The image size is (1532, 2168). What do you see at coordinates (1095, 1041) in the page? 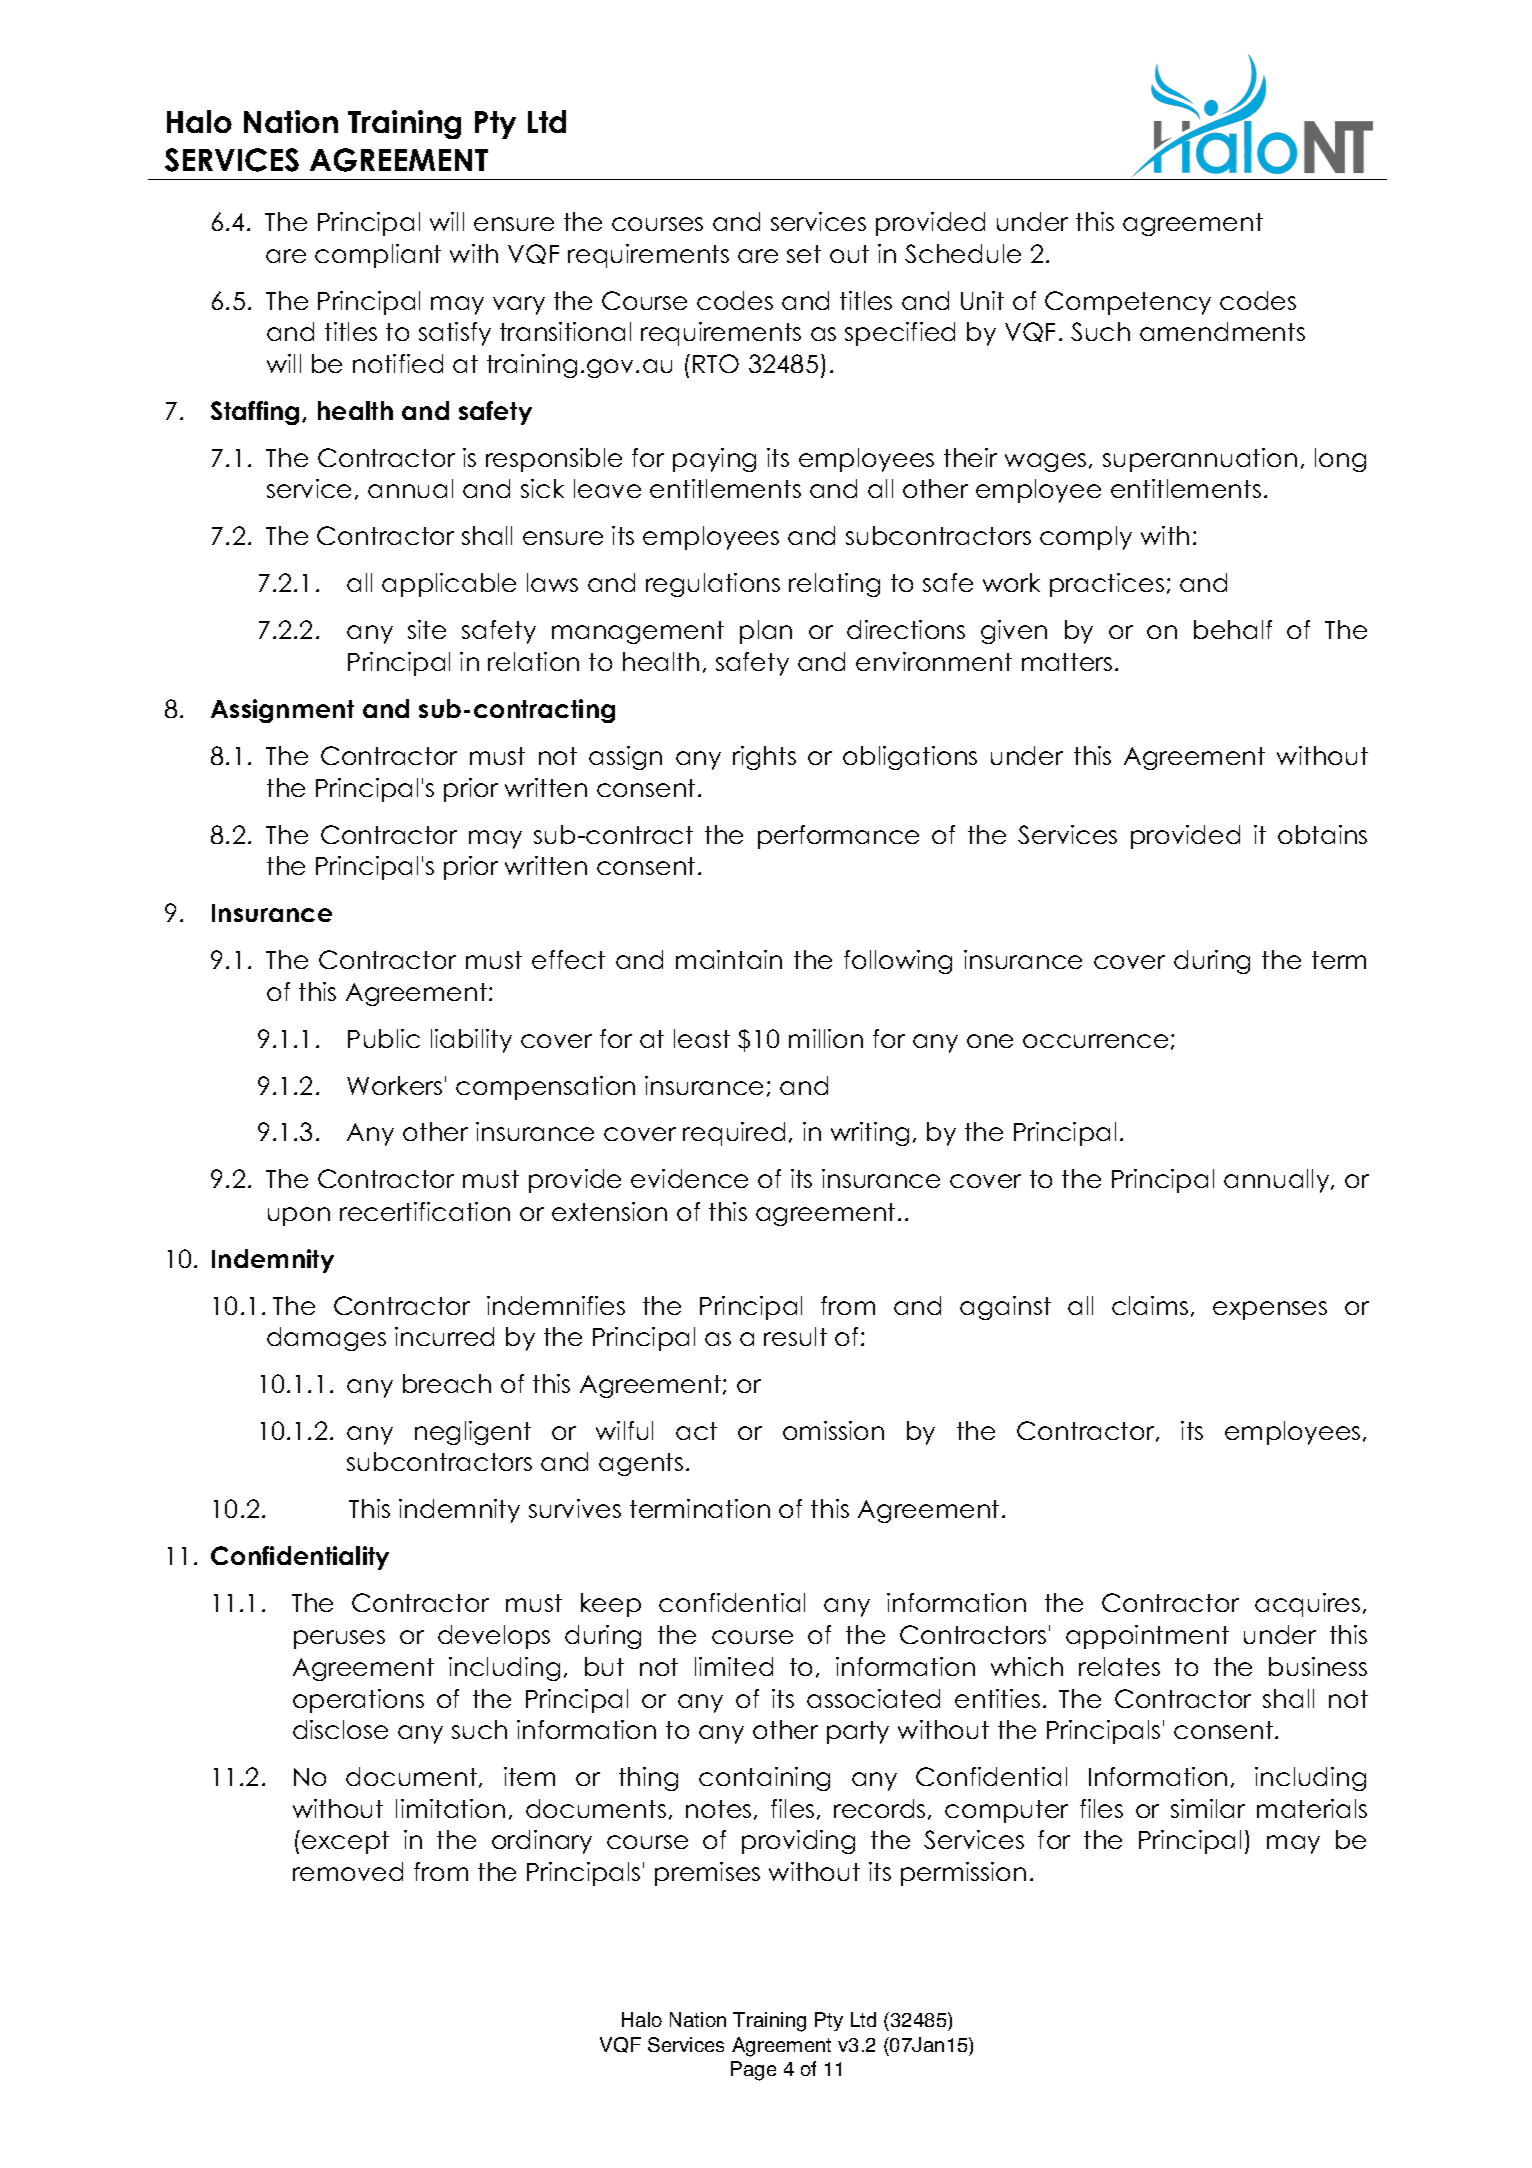
I see `occurrence` at bounding box center [1095, 1041].
